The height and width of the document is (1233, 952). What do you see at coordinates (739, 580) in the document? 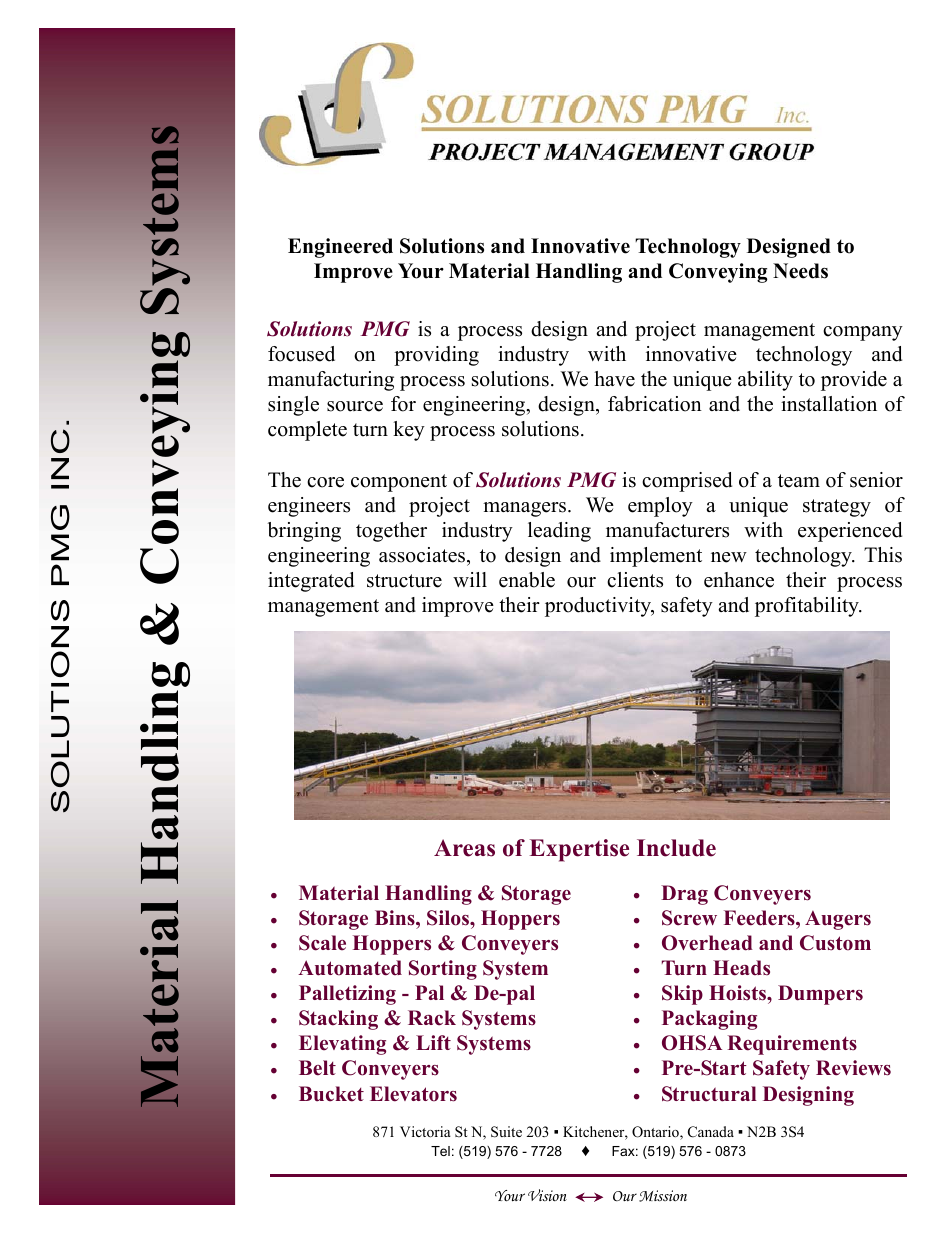
I see `enhance` at bounding box center [739, 580].
